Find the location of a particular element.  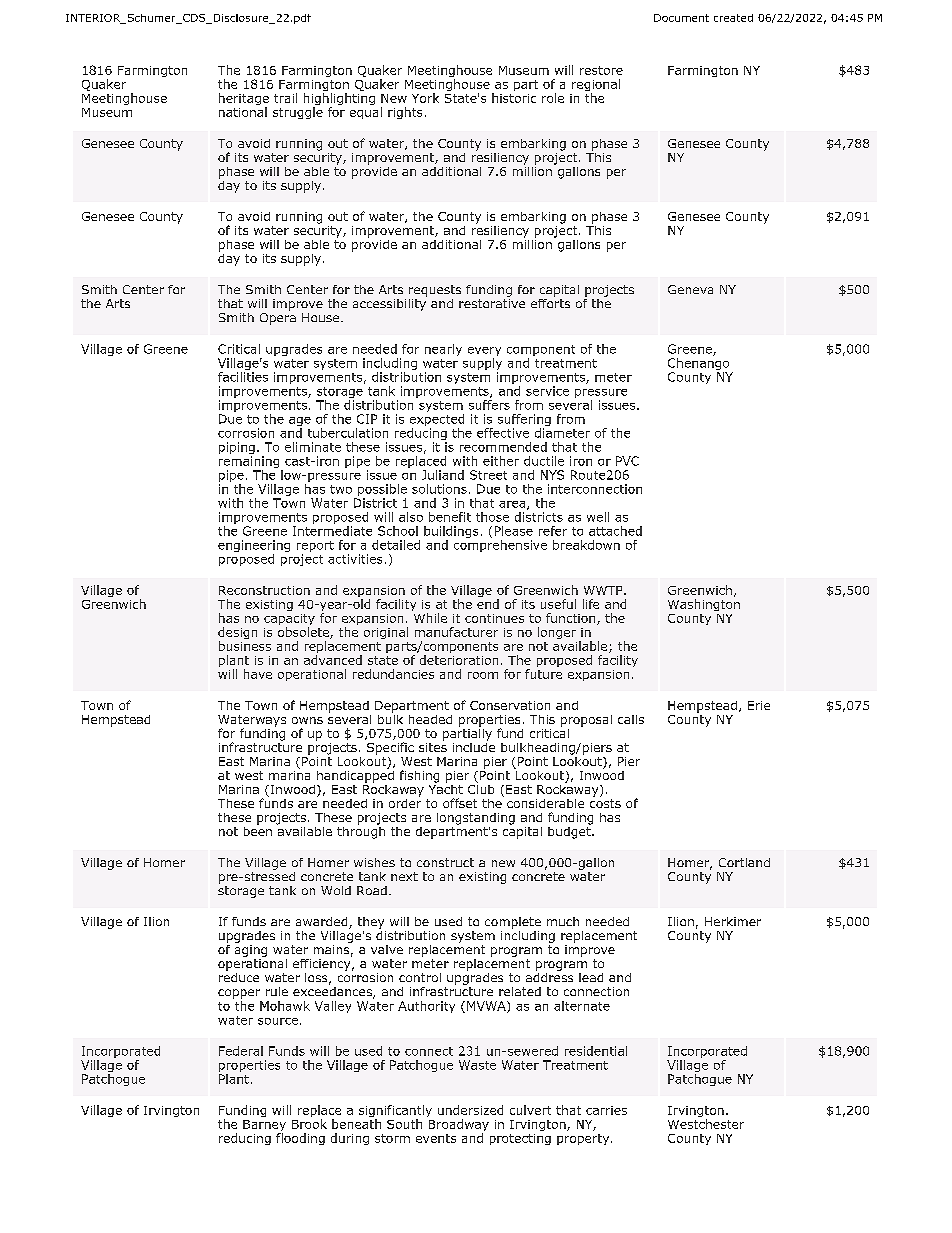

Geneva is located at coordinates (690, 289).
